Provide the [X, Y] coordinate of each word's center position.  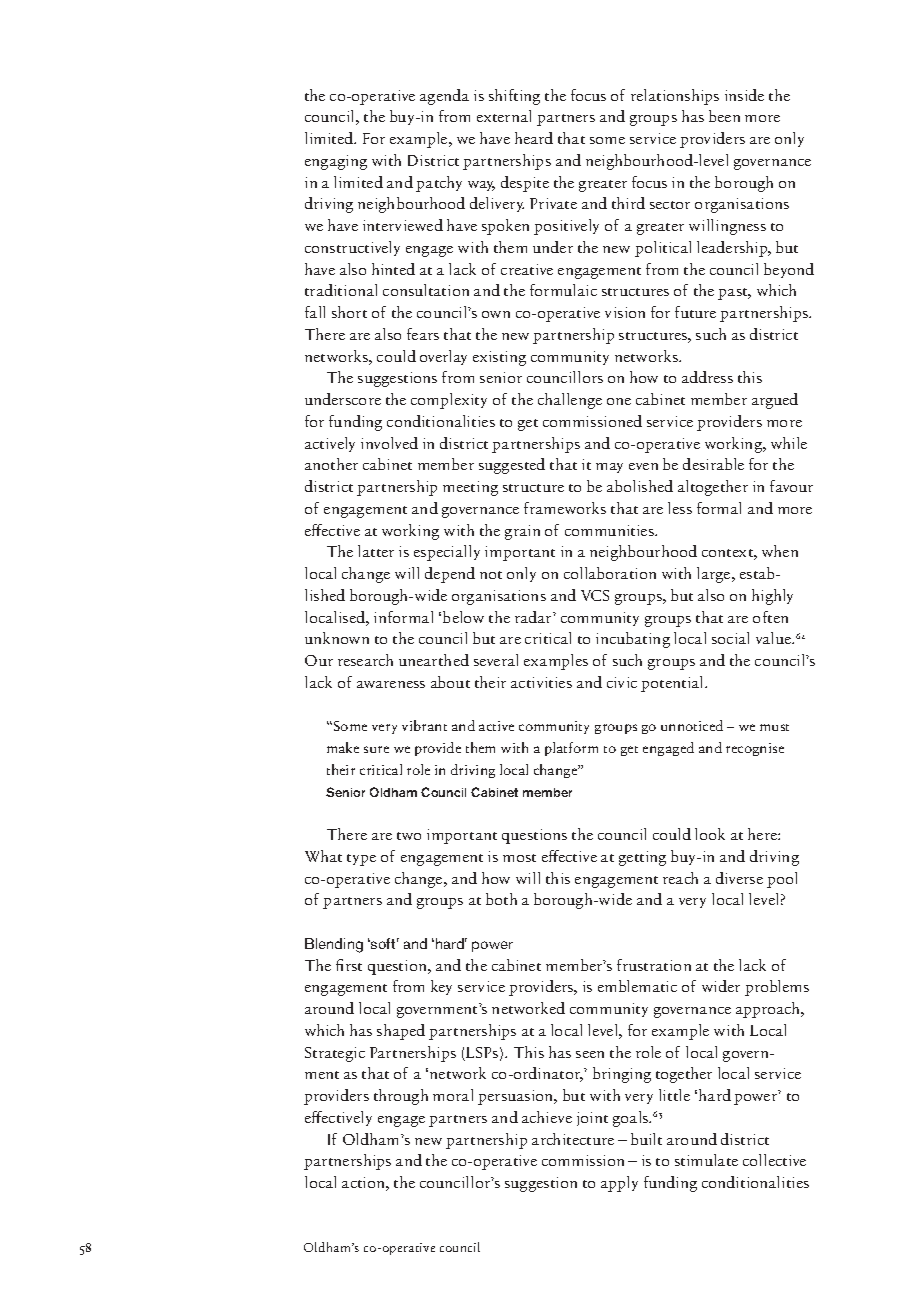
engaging [336, 162]
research [365, 660]
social [730, 638]
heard [534, 138]
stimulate [706, 1160]
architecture [573, 1139]
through [401, 1097]
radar [534, 617]
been [724, 116]
